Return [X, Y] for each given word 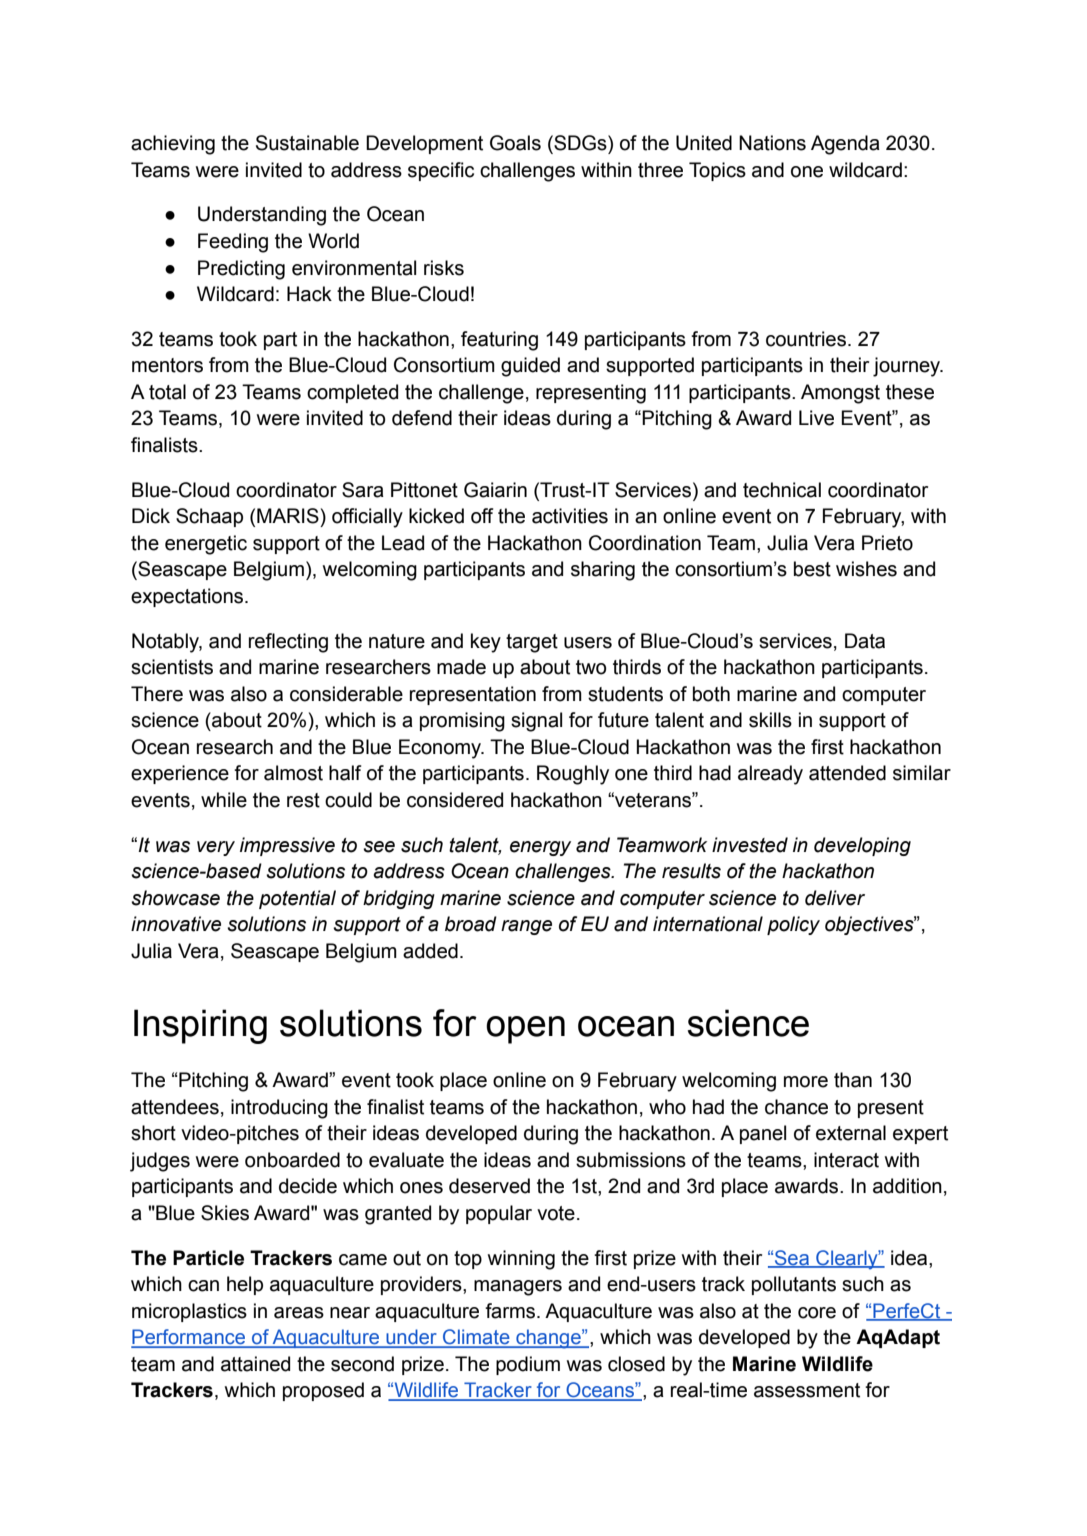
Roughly [573, 775]
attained [255, 1364]
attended [847, 773]
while [224, 800]
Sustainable [307, 143]
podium [528, 1365]
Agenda [845, 145]
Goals [515, 143]
